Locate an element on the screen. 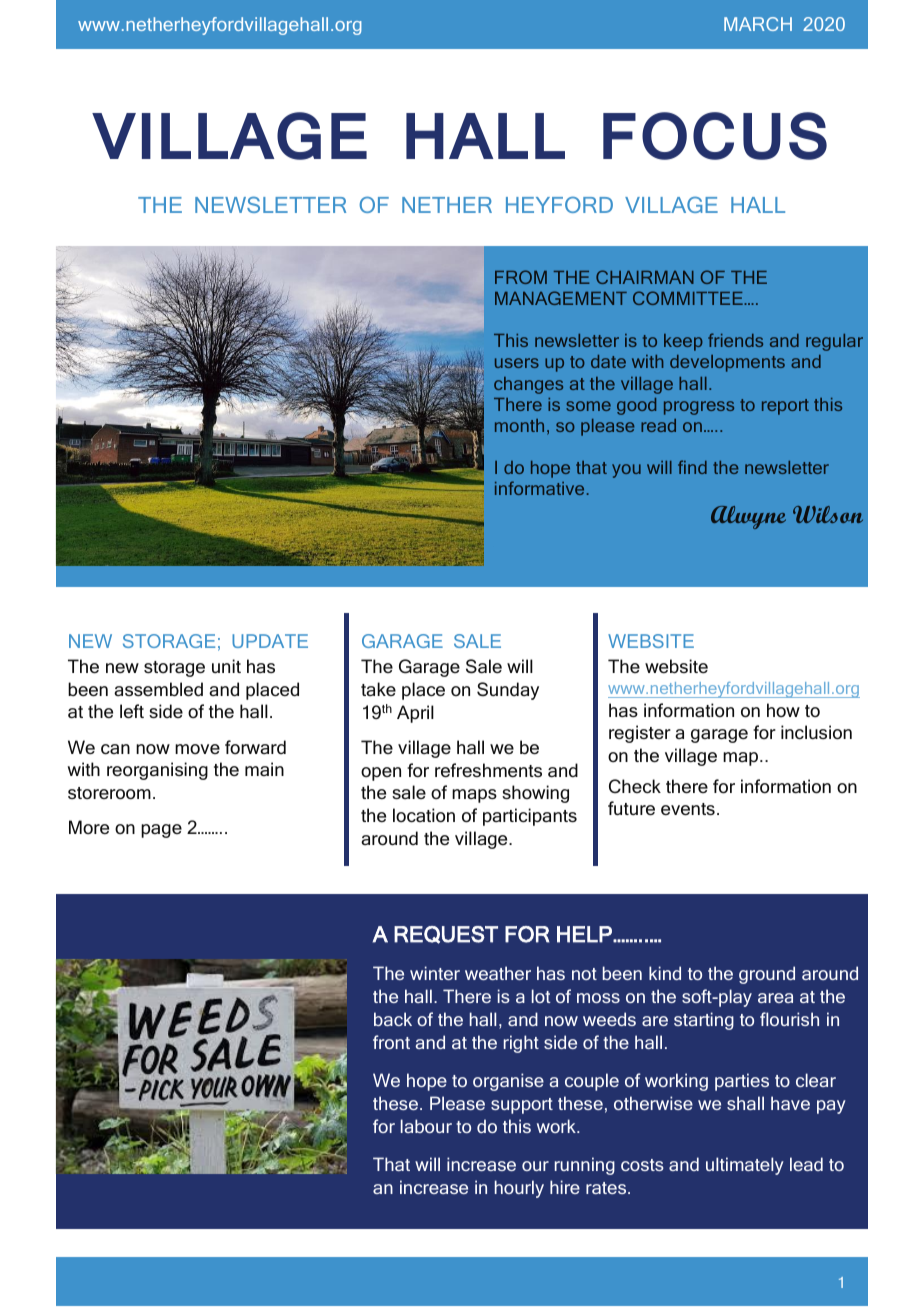 Image resolution: width=924 pixels, height=1308 pixels. ultimately is located at coordinates (745, 1166).
